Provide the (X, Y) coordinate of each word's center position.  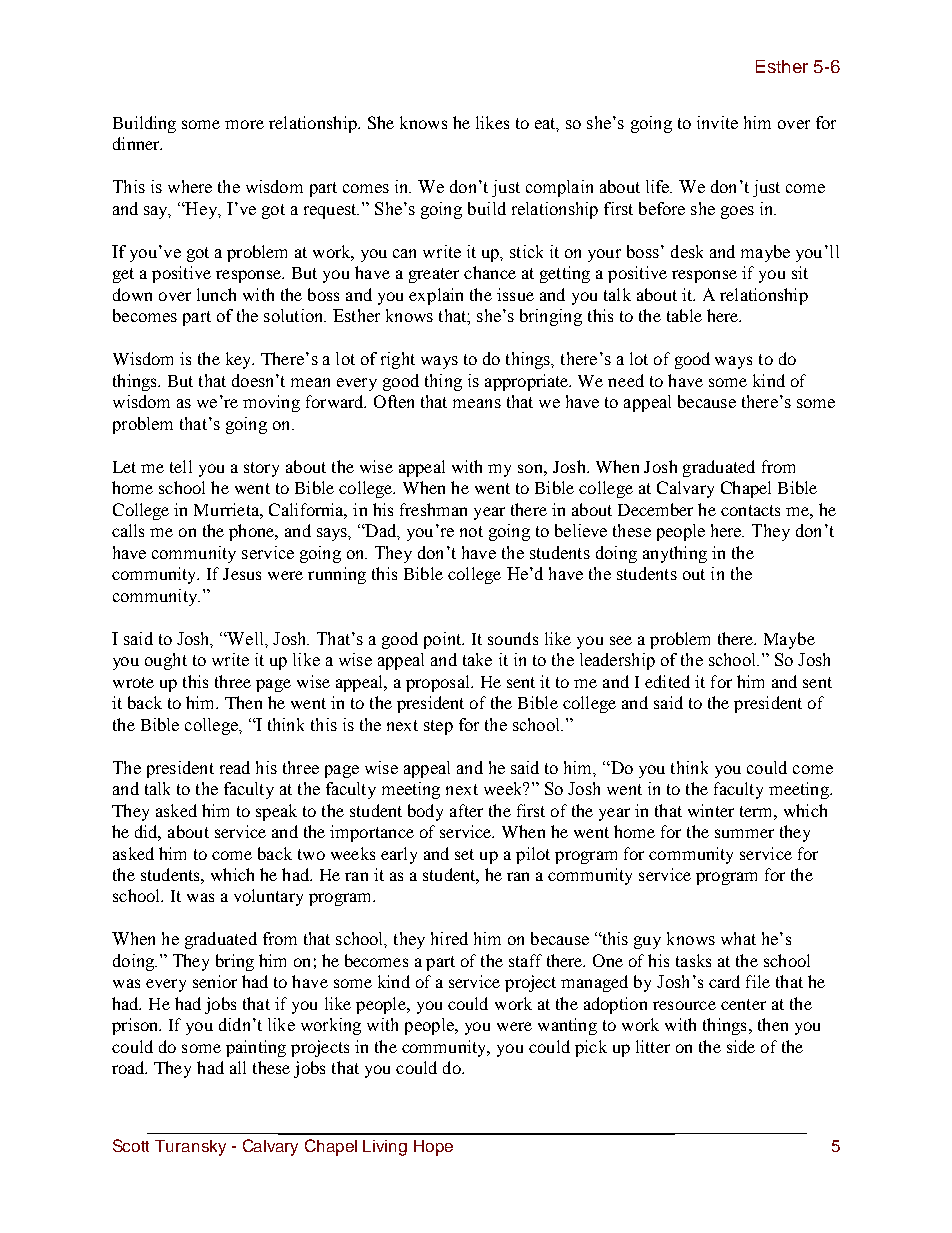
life (659, 186)
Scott (131, 1145)
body (425, 812)
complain (559, 188)
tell (181, 466)
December (655, 509)
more (244, 124)
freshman (433, 509)
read (235, 767)
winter (711, 810)
